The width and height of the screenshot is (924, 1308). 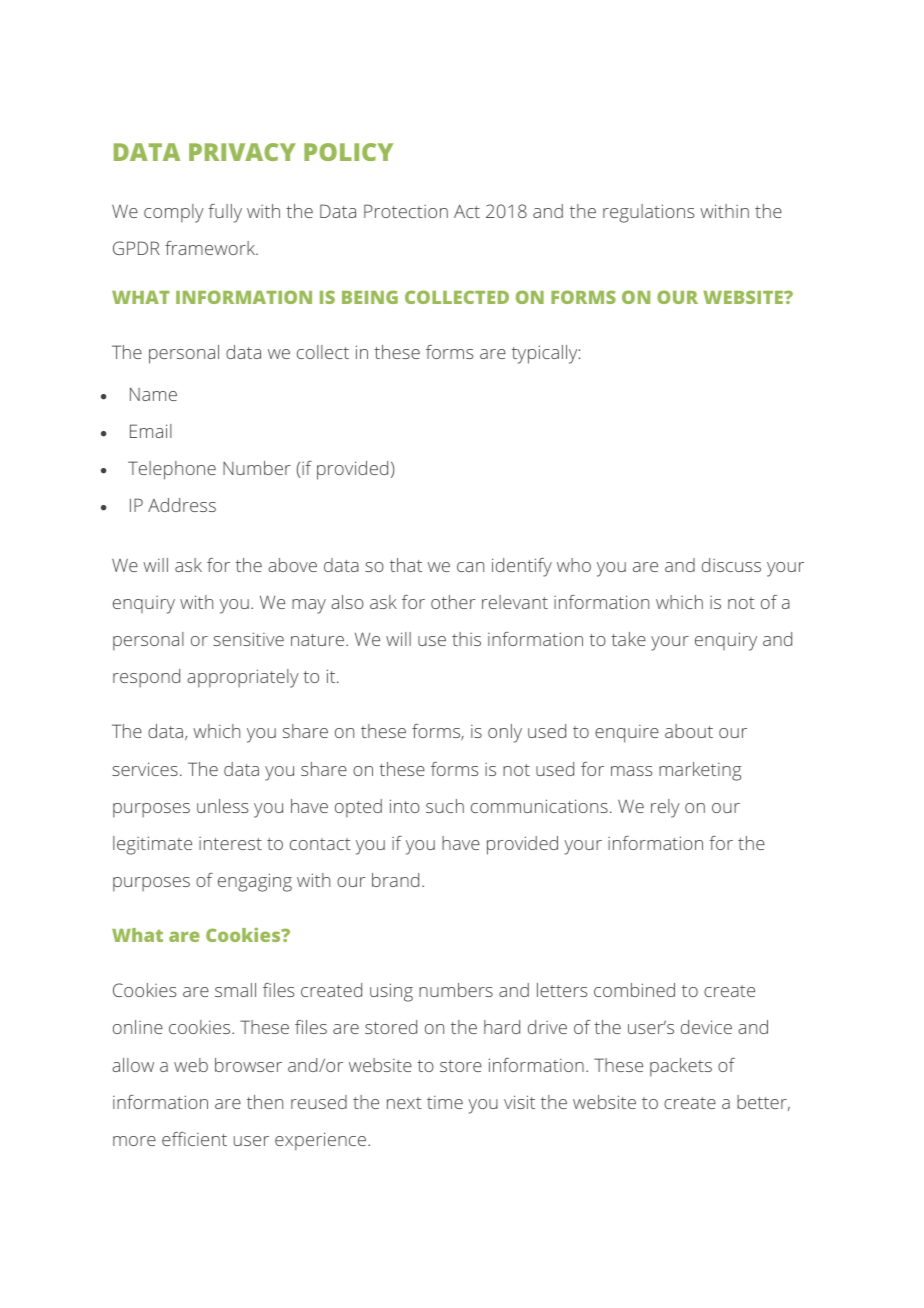 I want to click on sensitive, so click(x=248, y=639).
